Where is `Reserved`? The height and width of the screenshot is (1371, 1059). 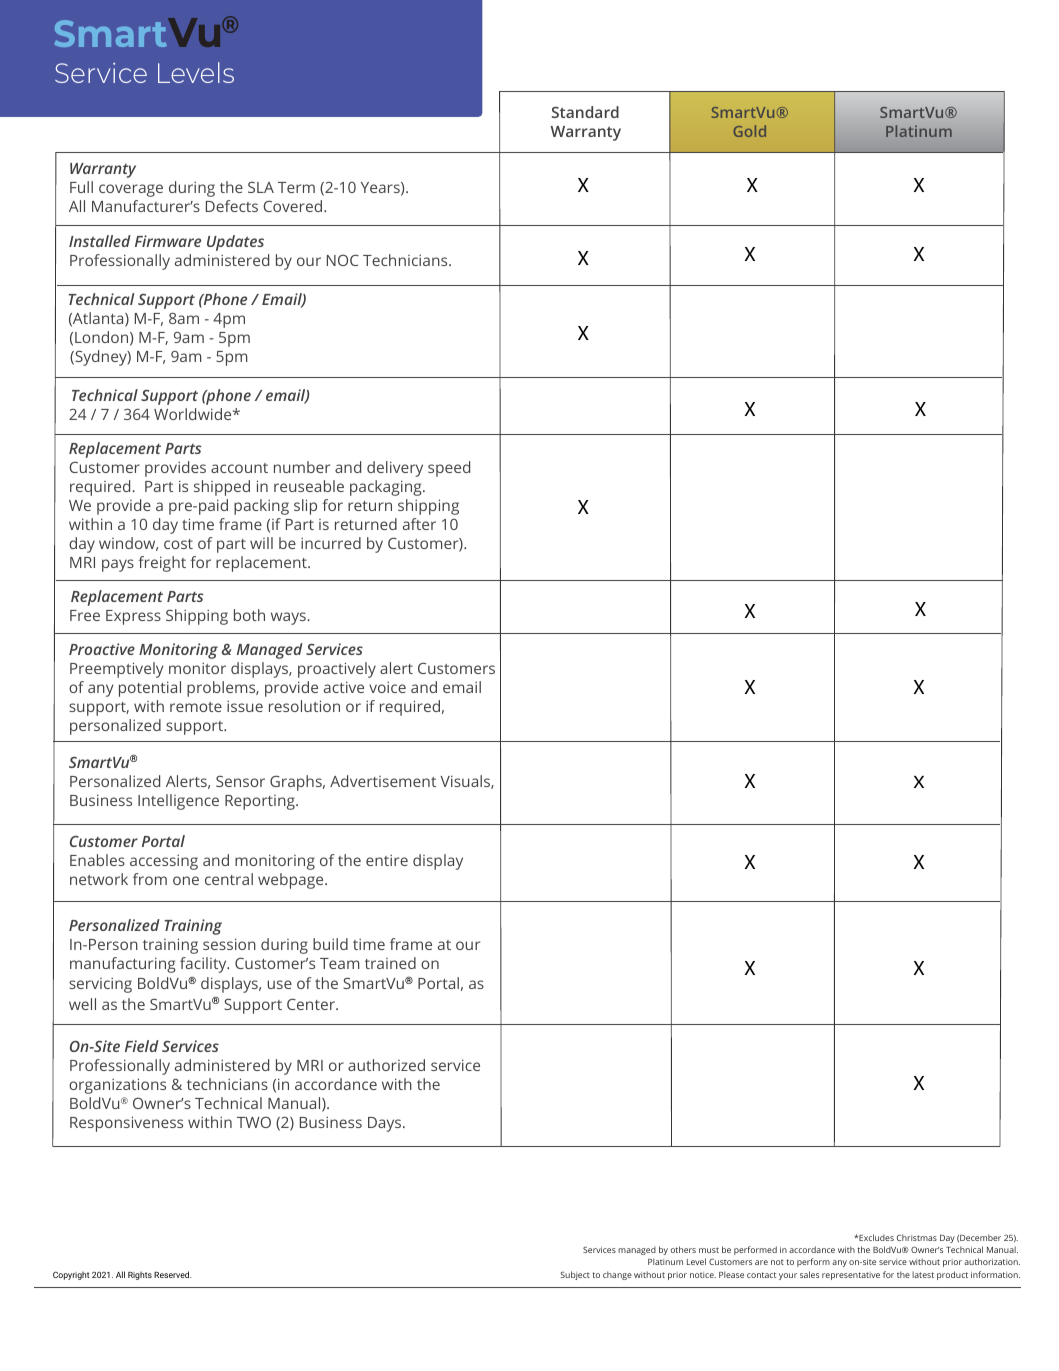 Reserved is located at coordinates (173, 1274).
